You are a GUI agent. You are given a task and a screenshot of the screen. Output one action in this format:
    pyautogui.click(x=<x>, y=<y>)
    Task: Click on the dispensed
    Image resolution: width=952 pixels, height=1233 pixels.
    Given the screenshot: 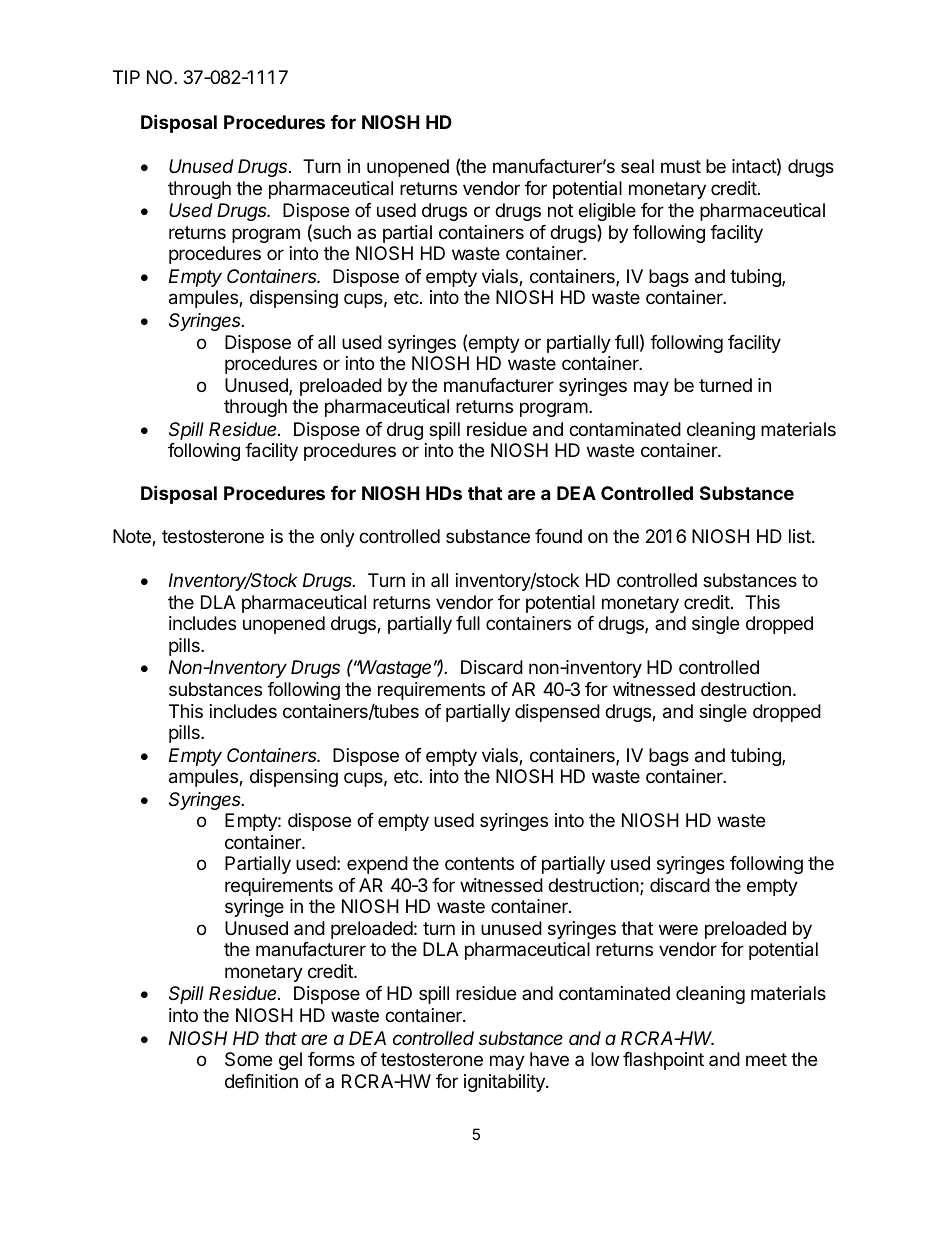 What is the action you would take?
    pyautogui.click(x=557, y=713)
